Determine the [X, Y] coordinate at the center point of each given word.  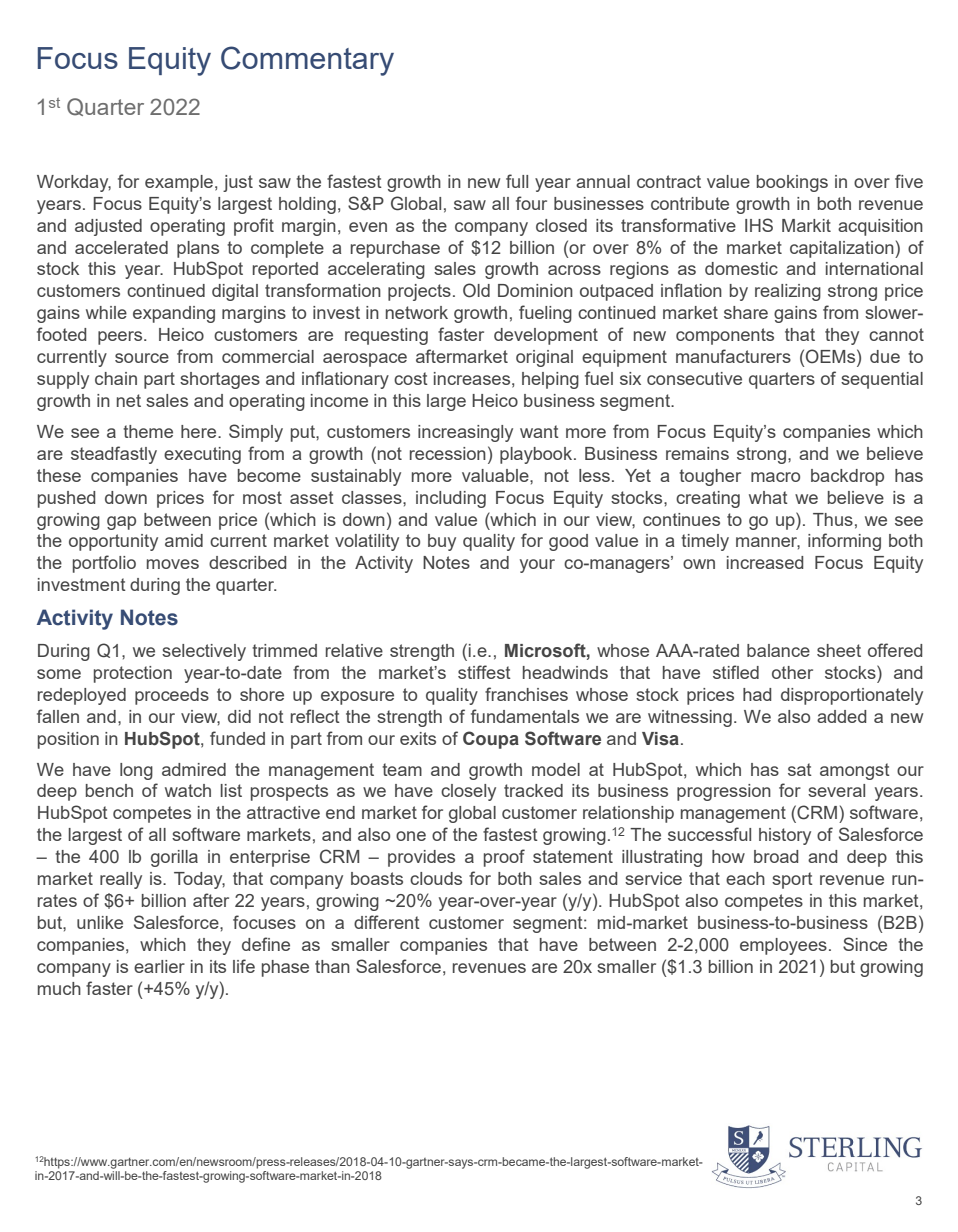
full [517, 181]
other [792, 672]
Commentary [307, 61]
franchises [526, 694]
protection [133, 674]
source [142, 358]
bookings [792, 183]
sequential [882, 380]
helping [550, 380]
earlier [159, 966]
